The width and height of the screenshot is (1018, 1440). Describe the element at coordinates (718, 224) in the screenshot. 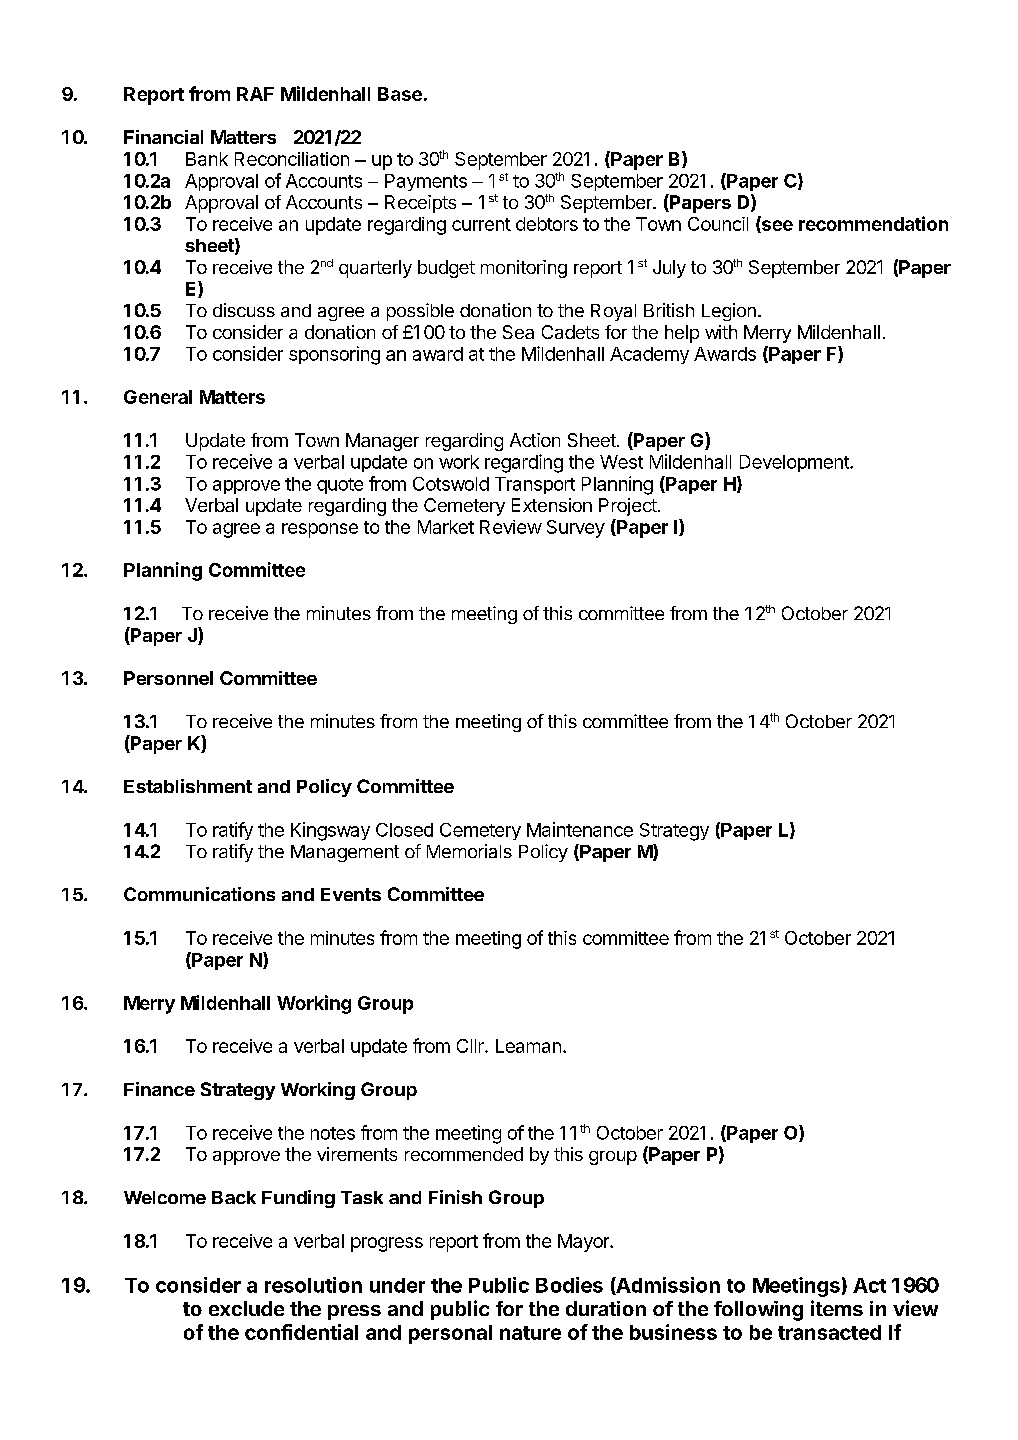

I see `Council` at that location.
